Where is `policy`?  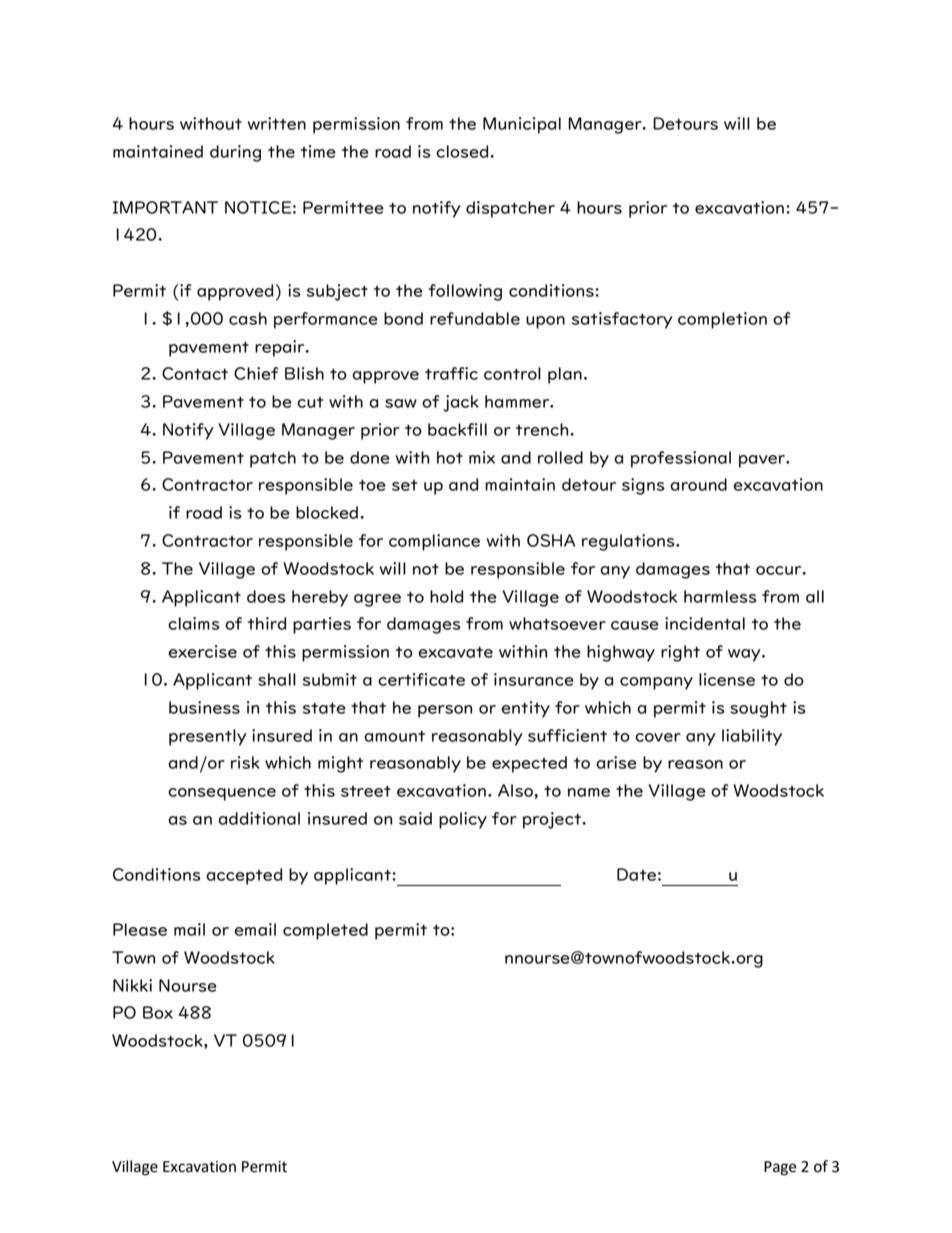 policy is located at coordinates (463, 820).
